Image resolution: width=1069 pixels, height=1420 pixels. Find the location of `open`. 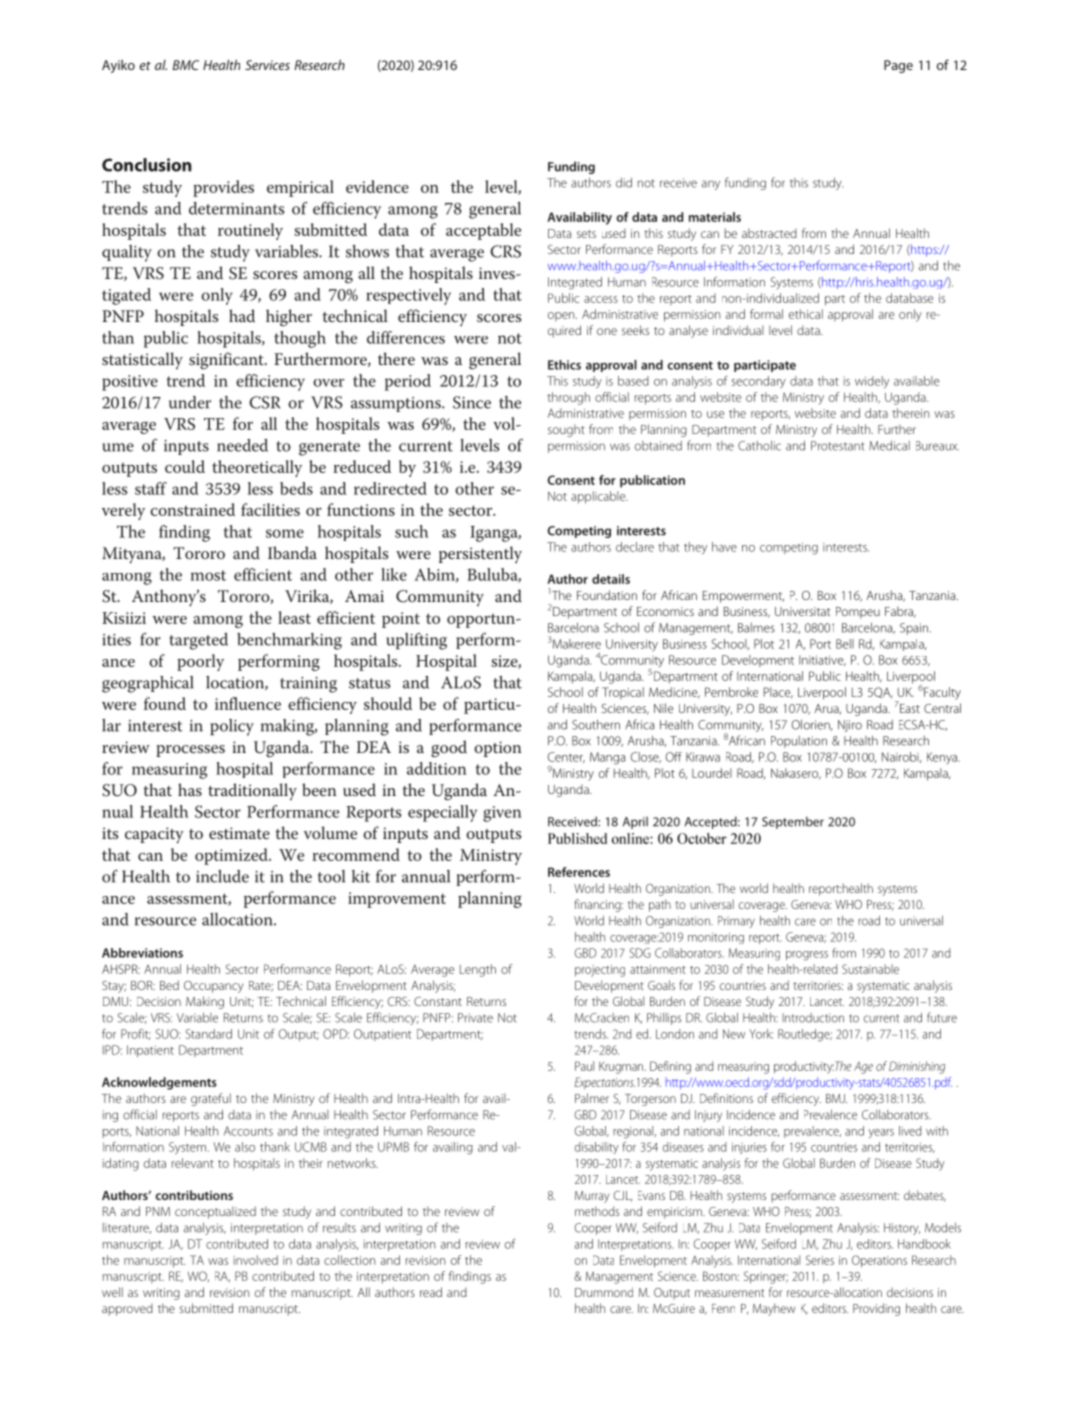

open is located at coordinates (562, 316).
